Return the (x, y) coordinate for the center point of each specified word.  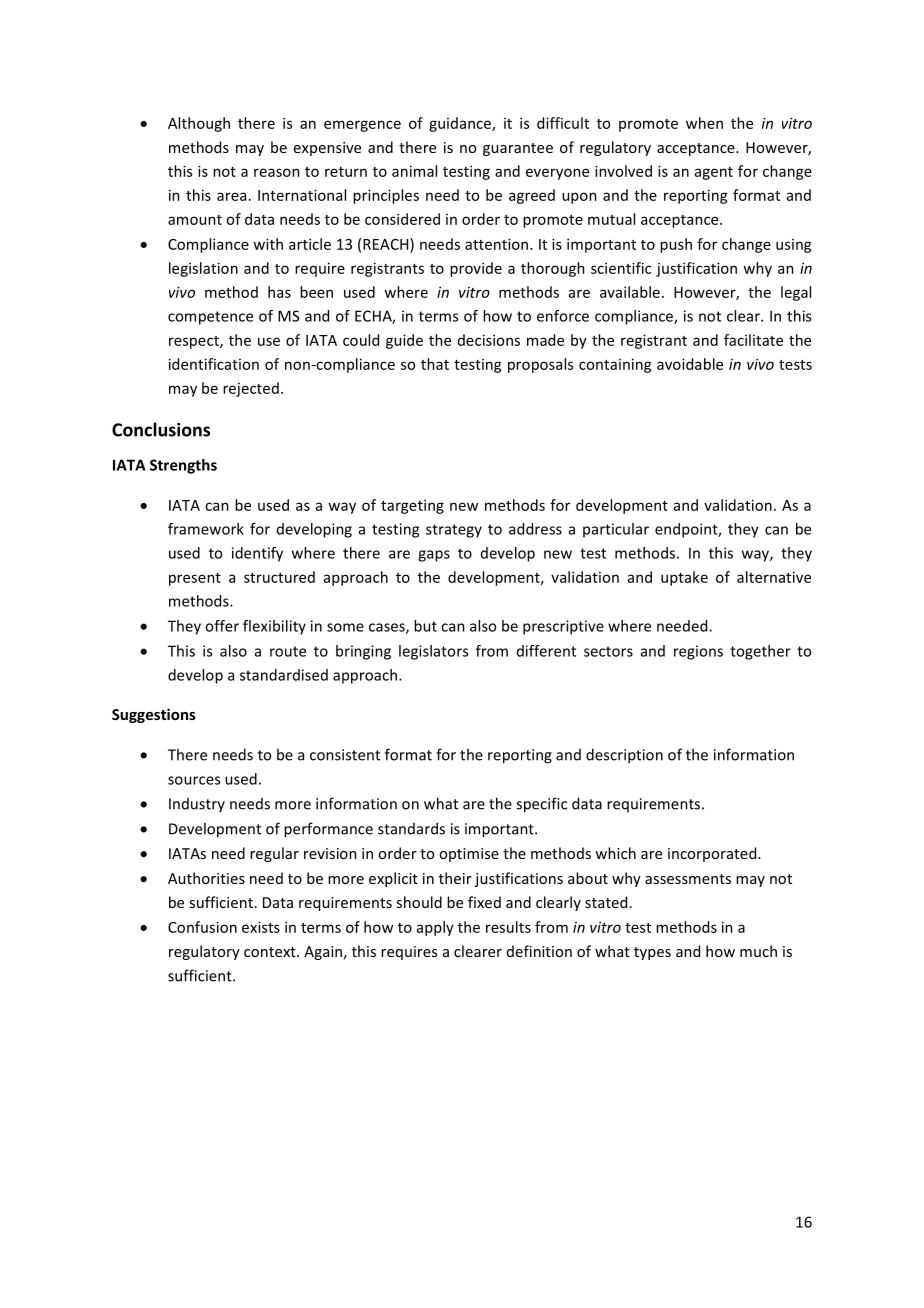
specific (541, 805)
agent (714, 173)
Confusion (202, 927)
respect (195, 342)
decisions (489, 340)
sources (194, 780)
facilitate (753, 340)
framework (206, 529)
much (758, 951)
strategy (454, 531)
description (624, 756)
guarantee (518, 149)
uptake (684, 578)
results (508, 927)
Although (199, 124)
